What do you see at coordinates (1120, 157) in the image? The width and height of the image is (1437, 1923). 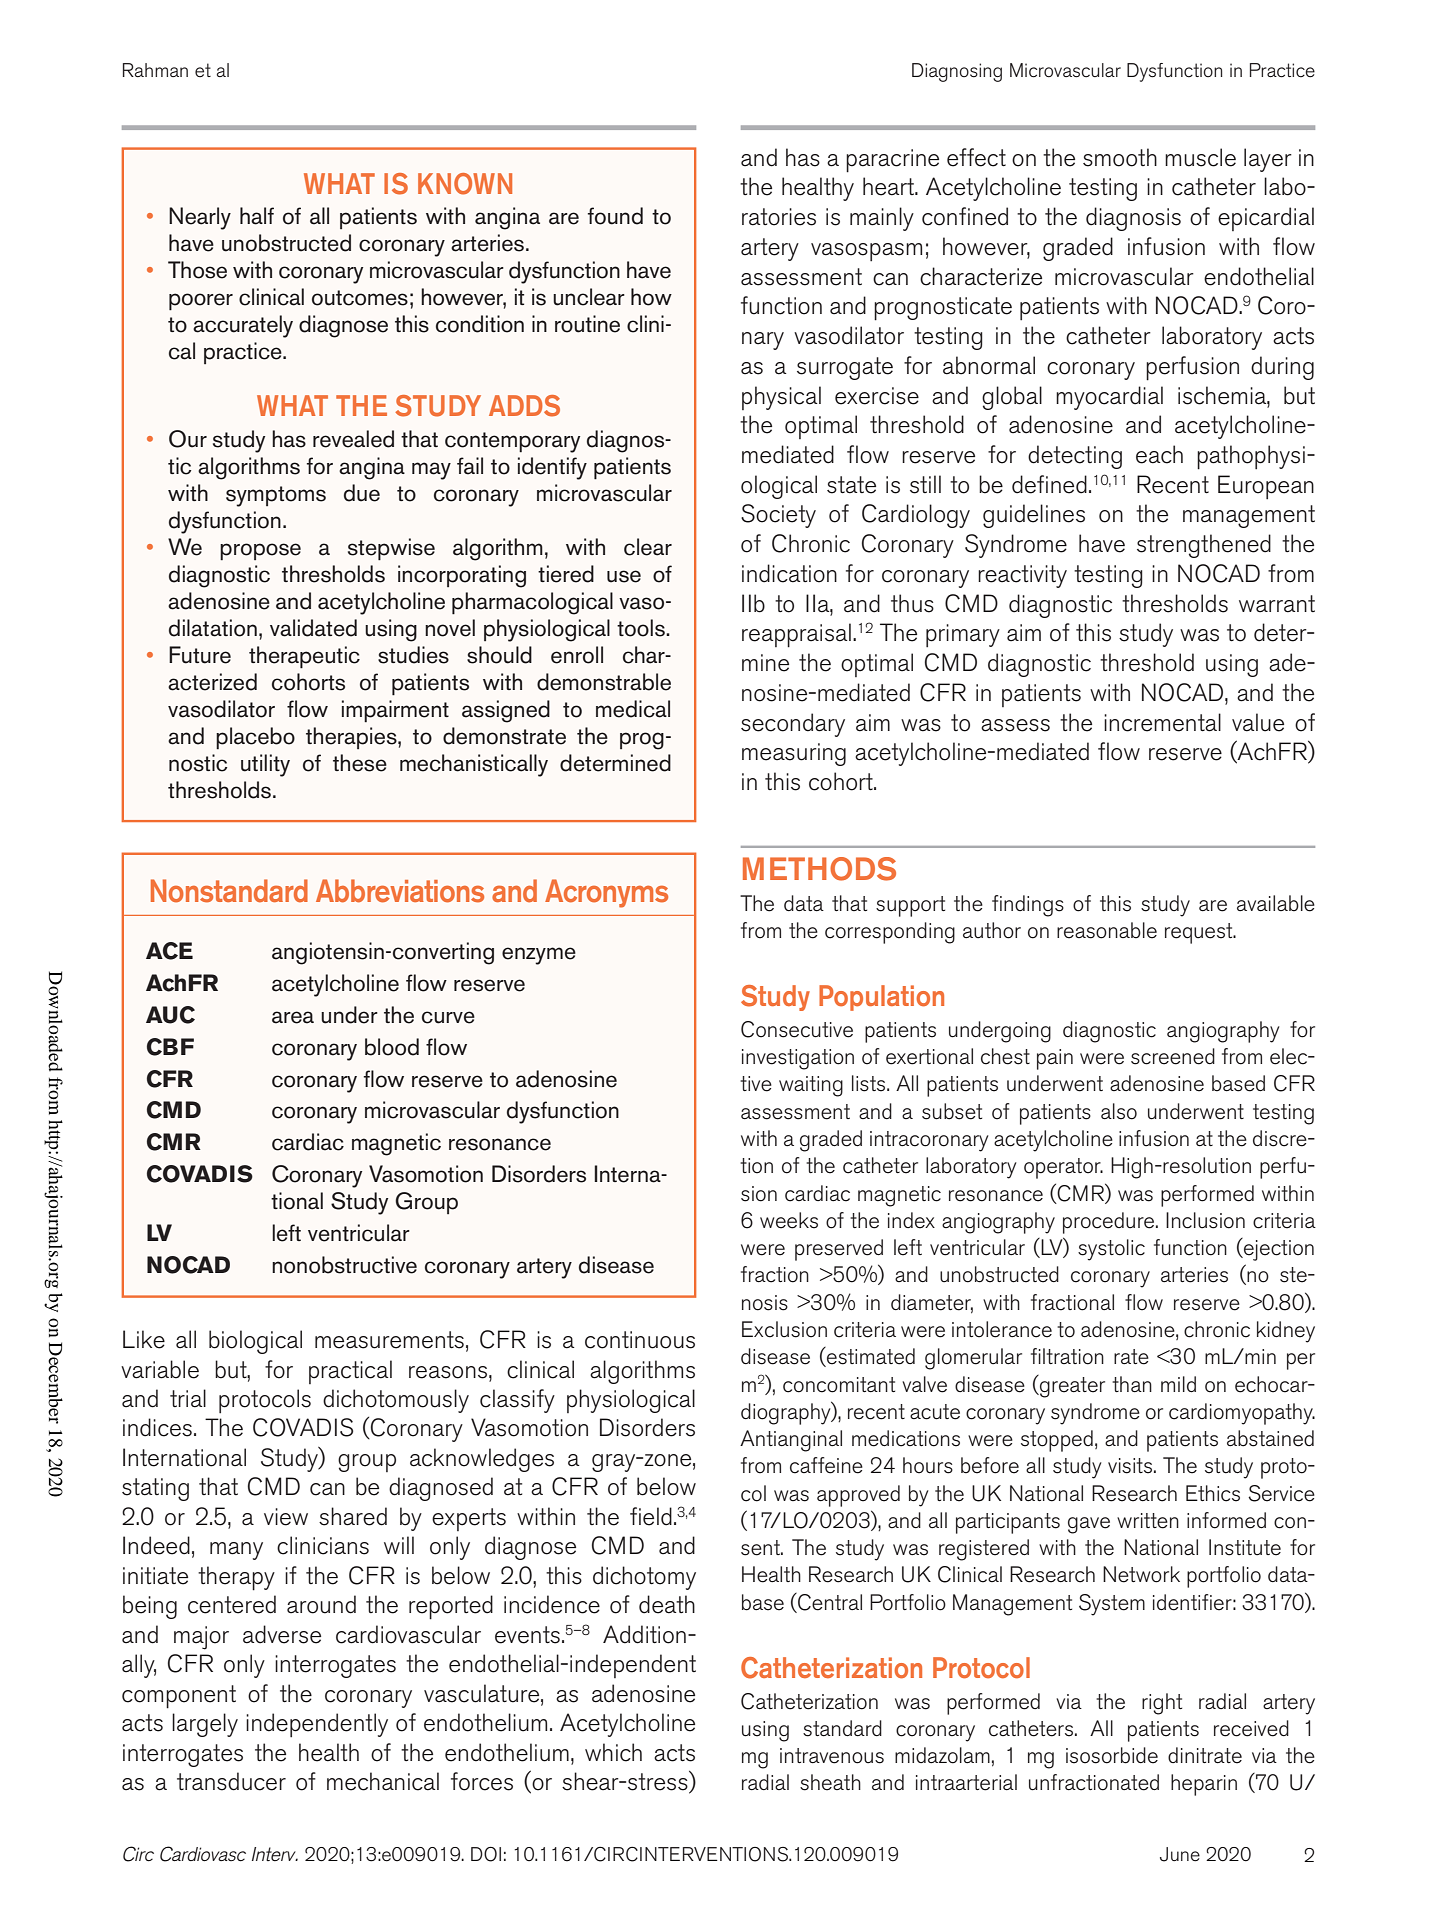 I see `smooth` at bounding box center [1120, 157].
